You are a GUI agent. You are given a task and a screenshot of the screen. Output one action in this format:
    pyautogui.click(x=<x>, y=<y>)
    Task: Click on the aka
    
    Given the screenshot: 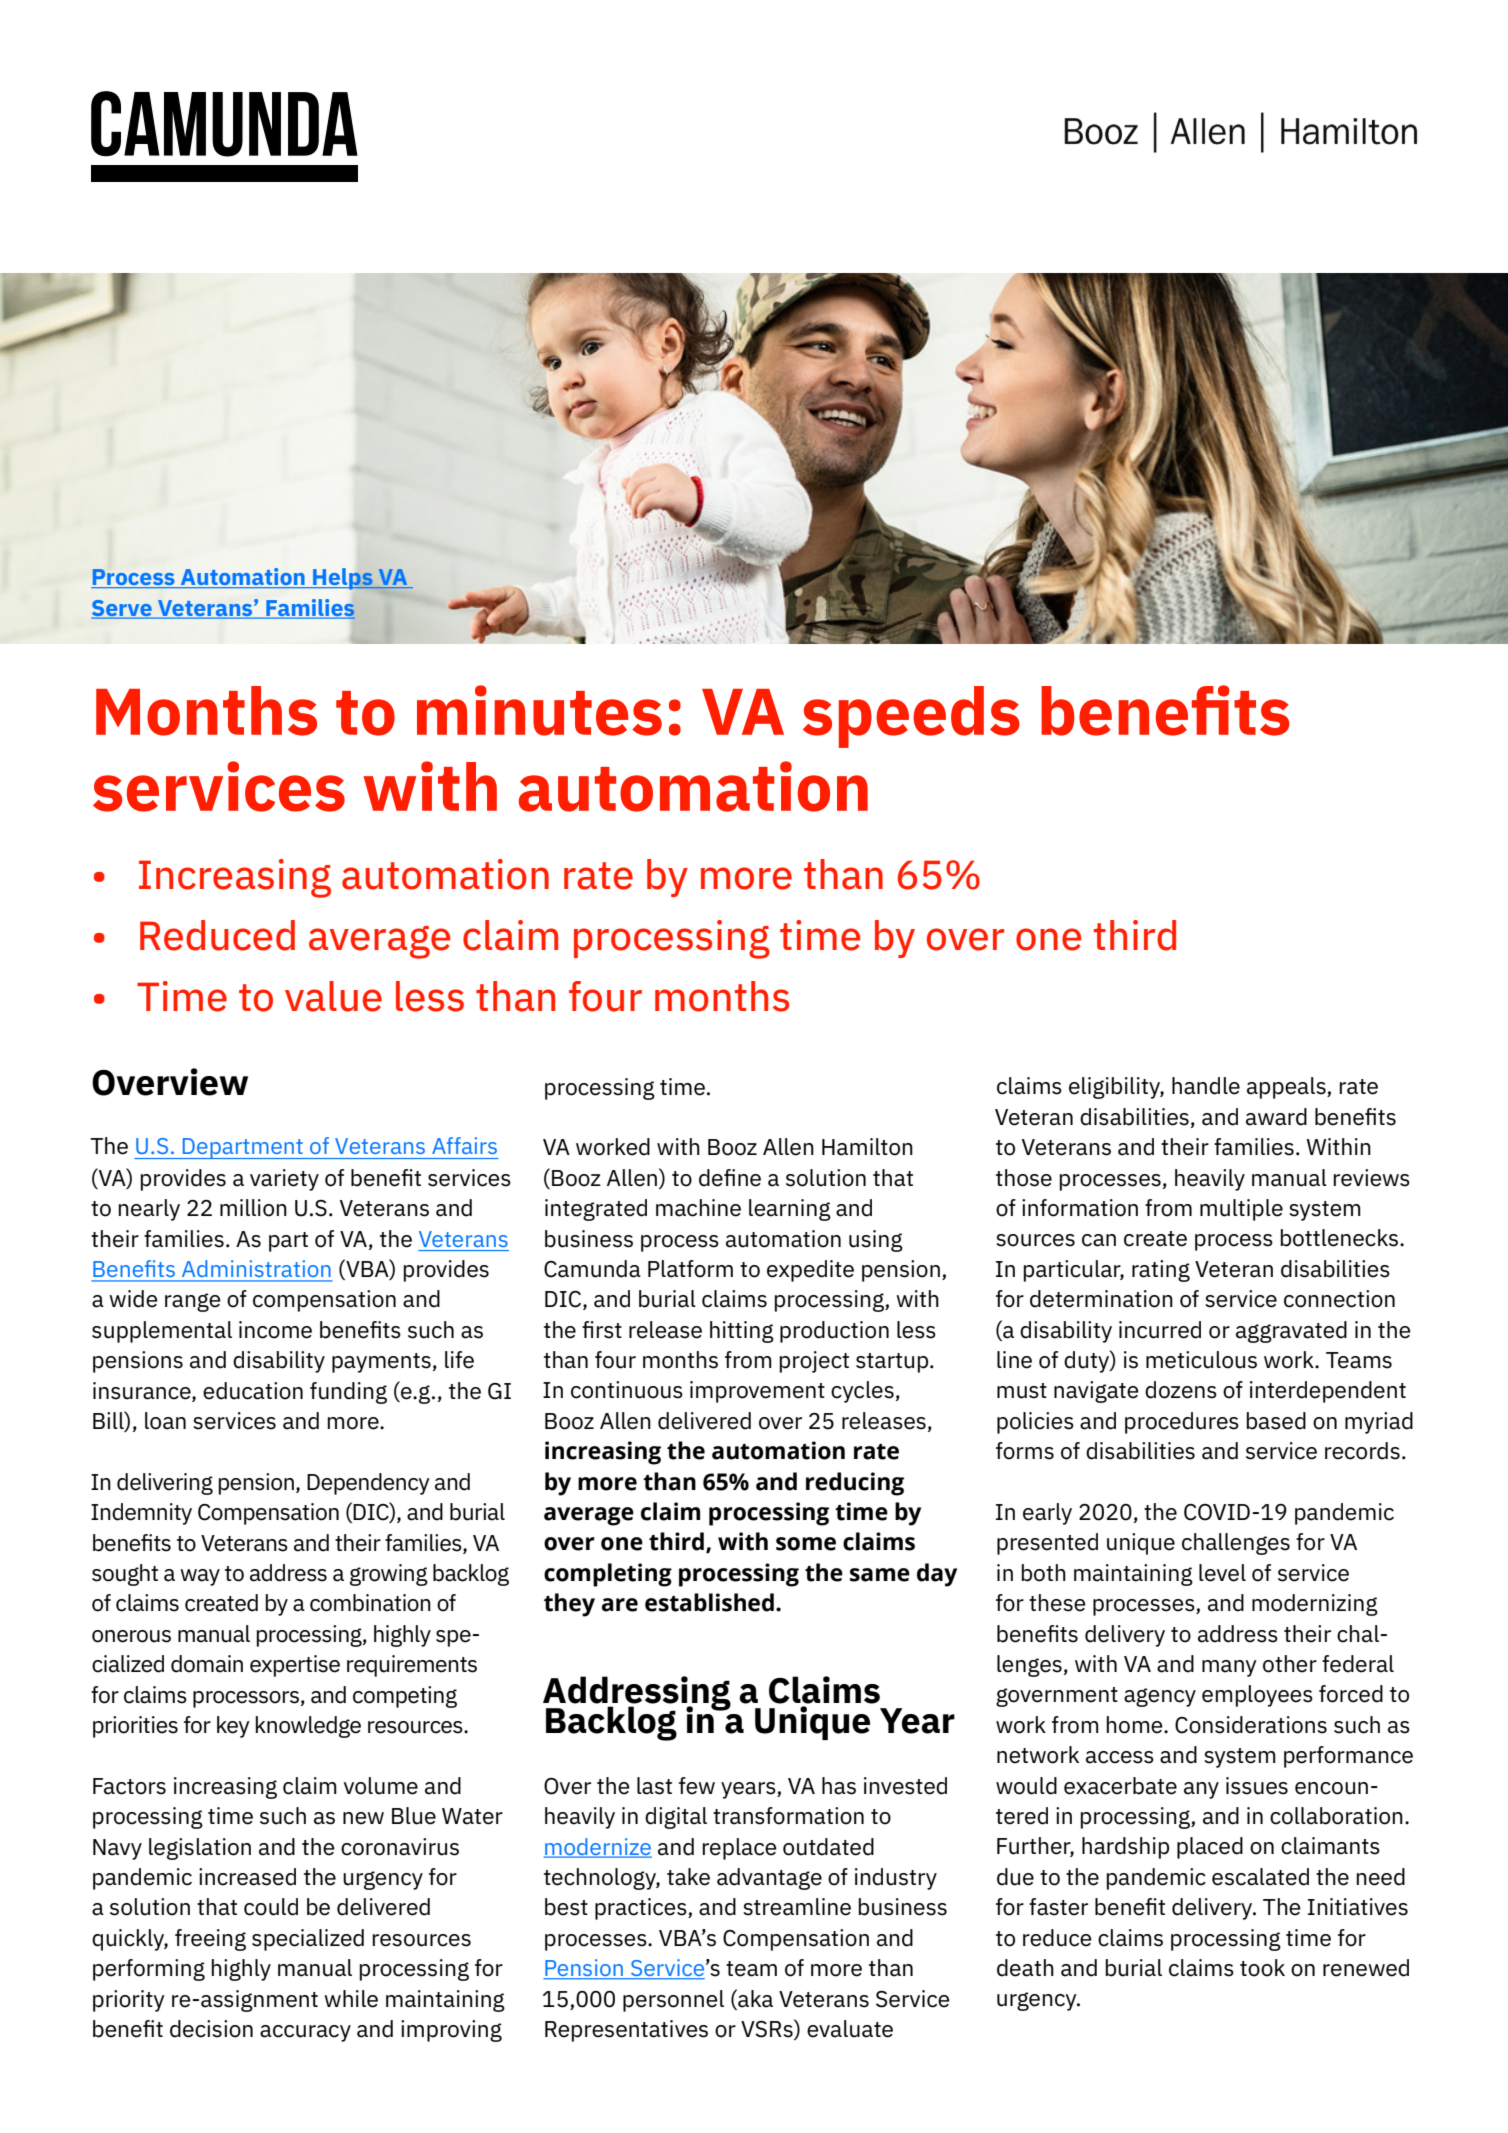 What is the action you would take?
    pyautogui.click(x=754, y=1998)
